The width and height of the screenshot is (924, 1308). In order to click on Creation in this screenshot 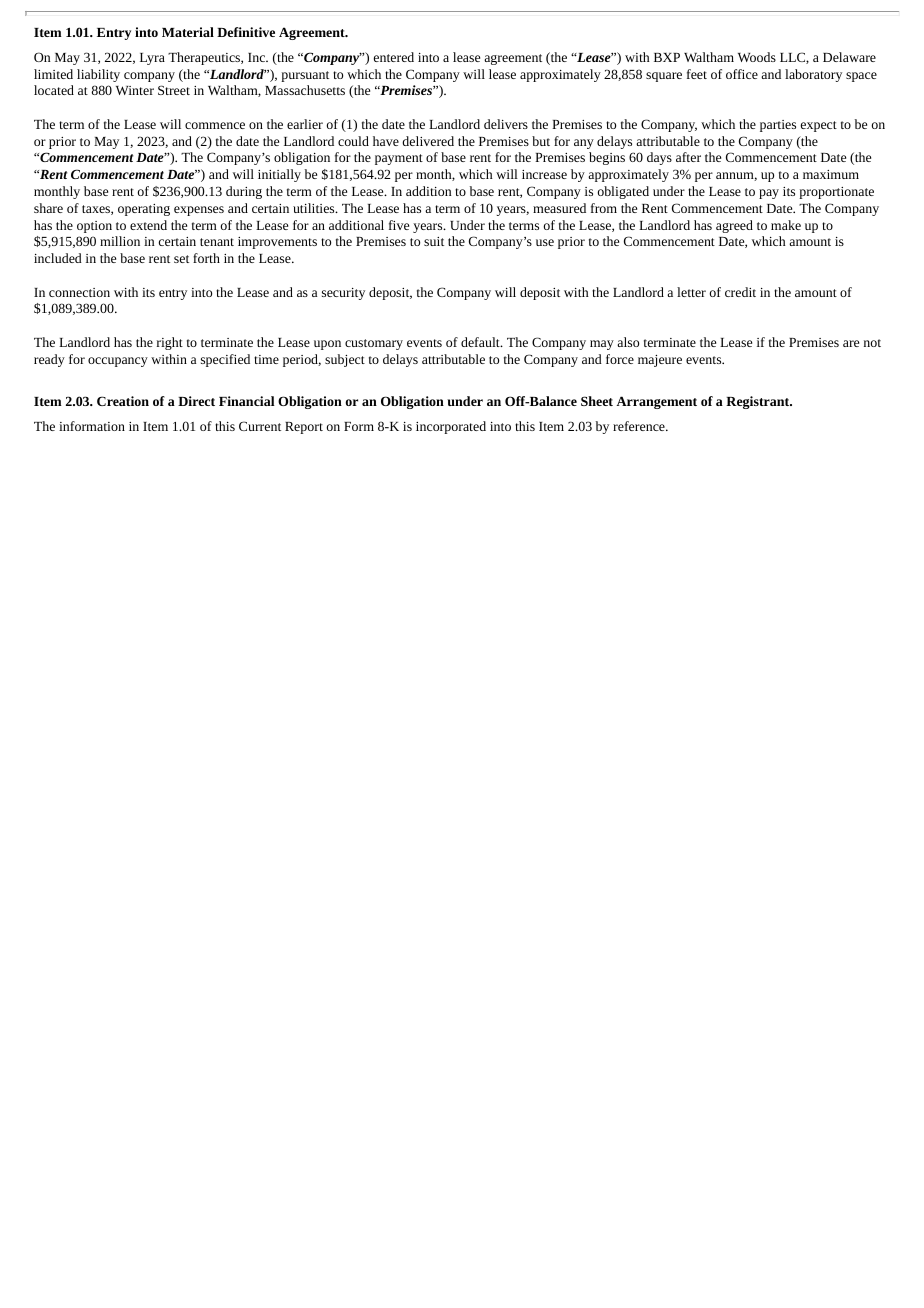, I will do `click(123, 401)`.
